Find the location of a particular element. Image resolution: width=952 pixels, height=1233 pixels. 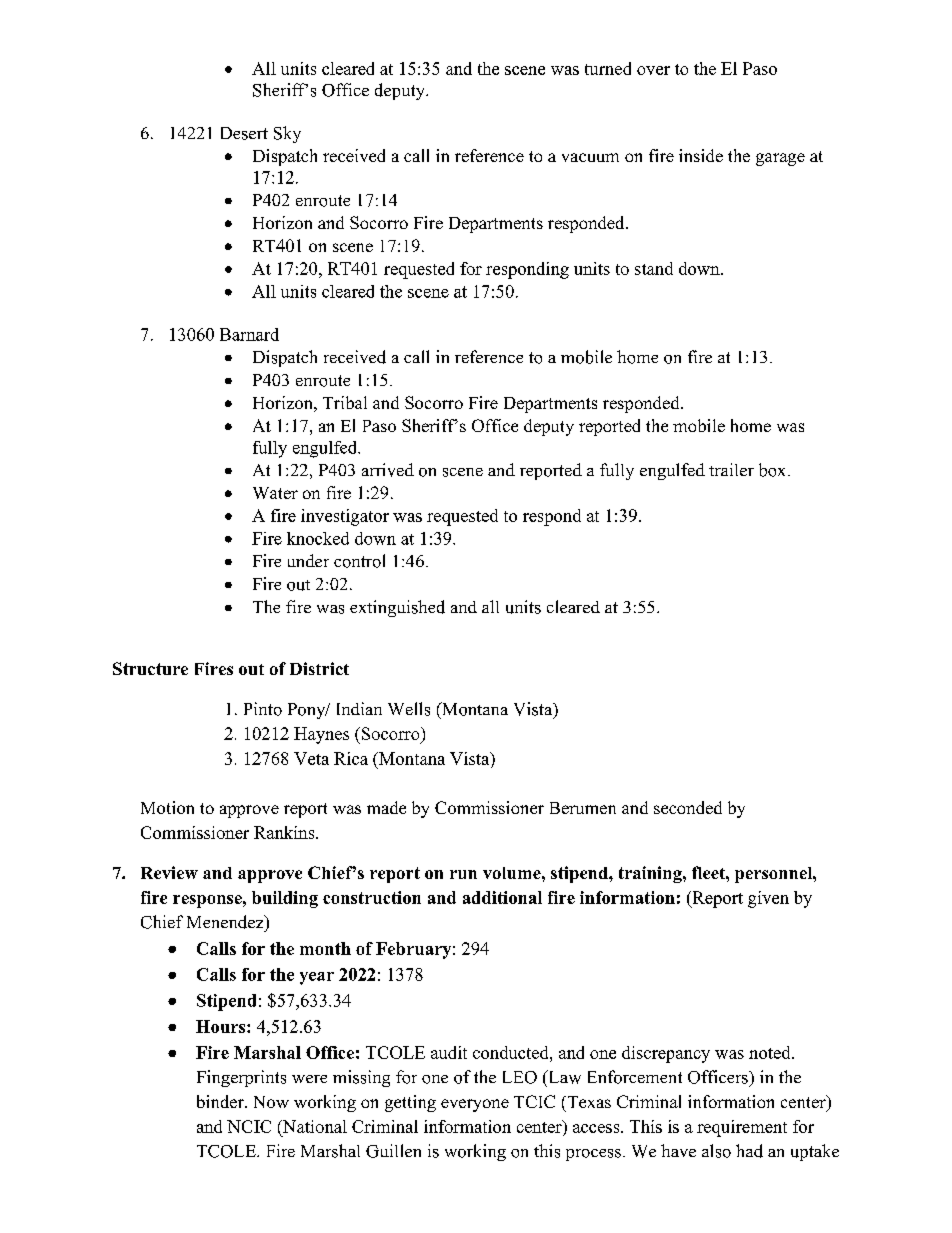

inside is located at coordinates (701, 155).
